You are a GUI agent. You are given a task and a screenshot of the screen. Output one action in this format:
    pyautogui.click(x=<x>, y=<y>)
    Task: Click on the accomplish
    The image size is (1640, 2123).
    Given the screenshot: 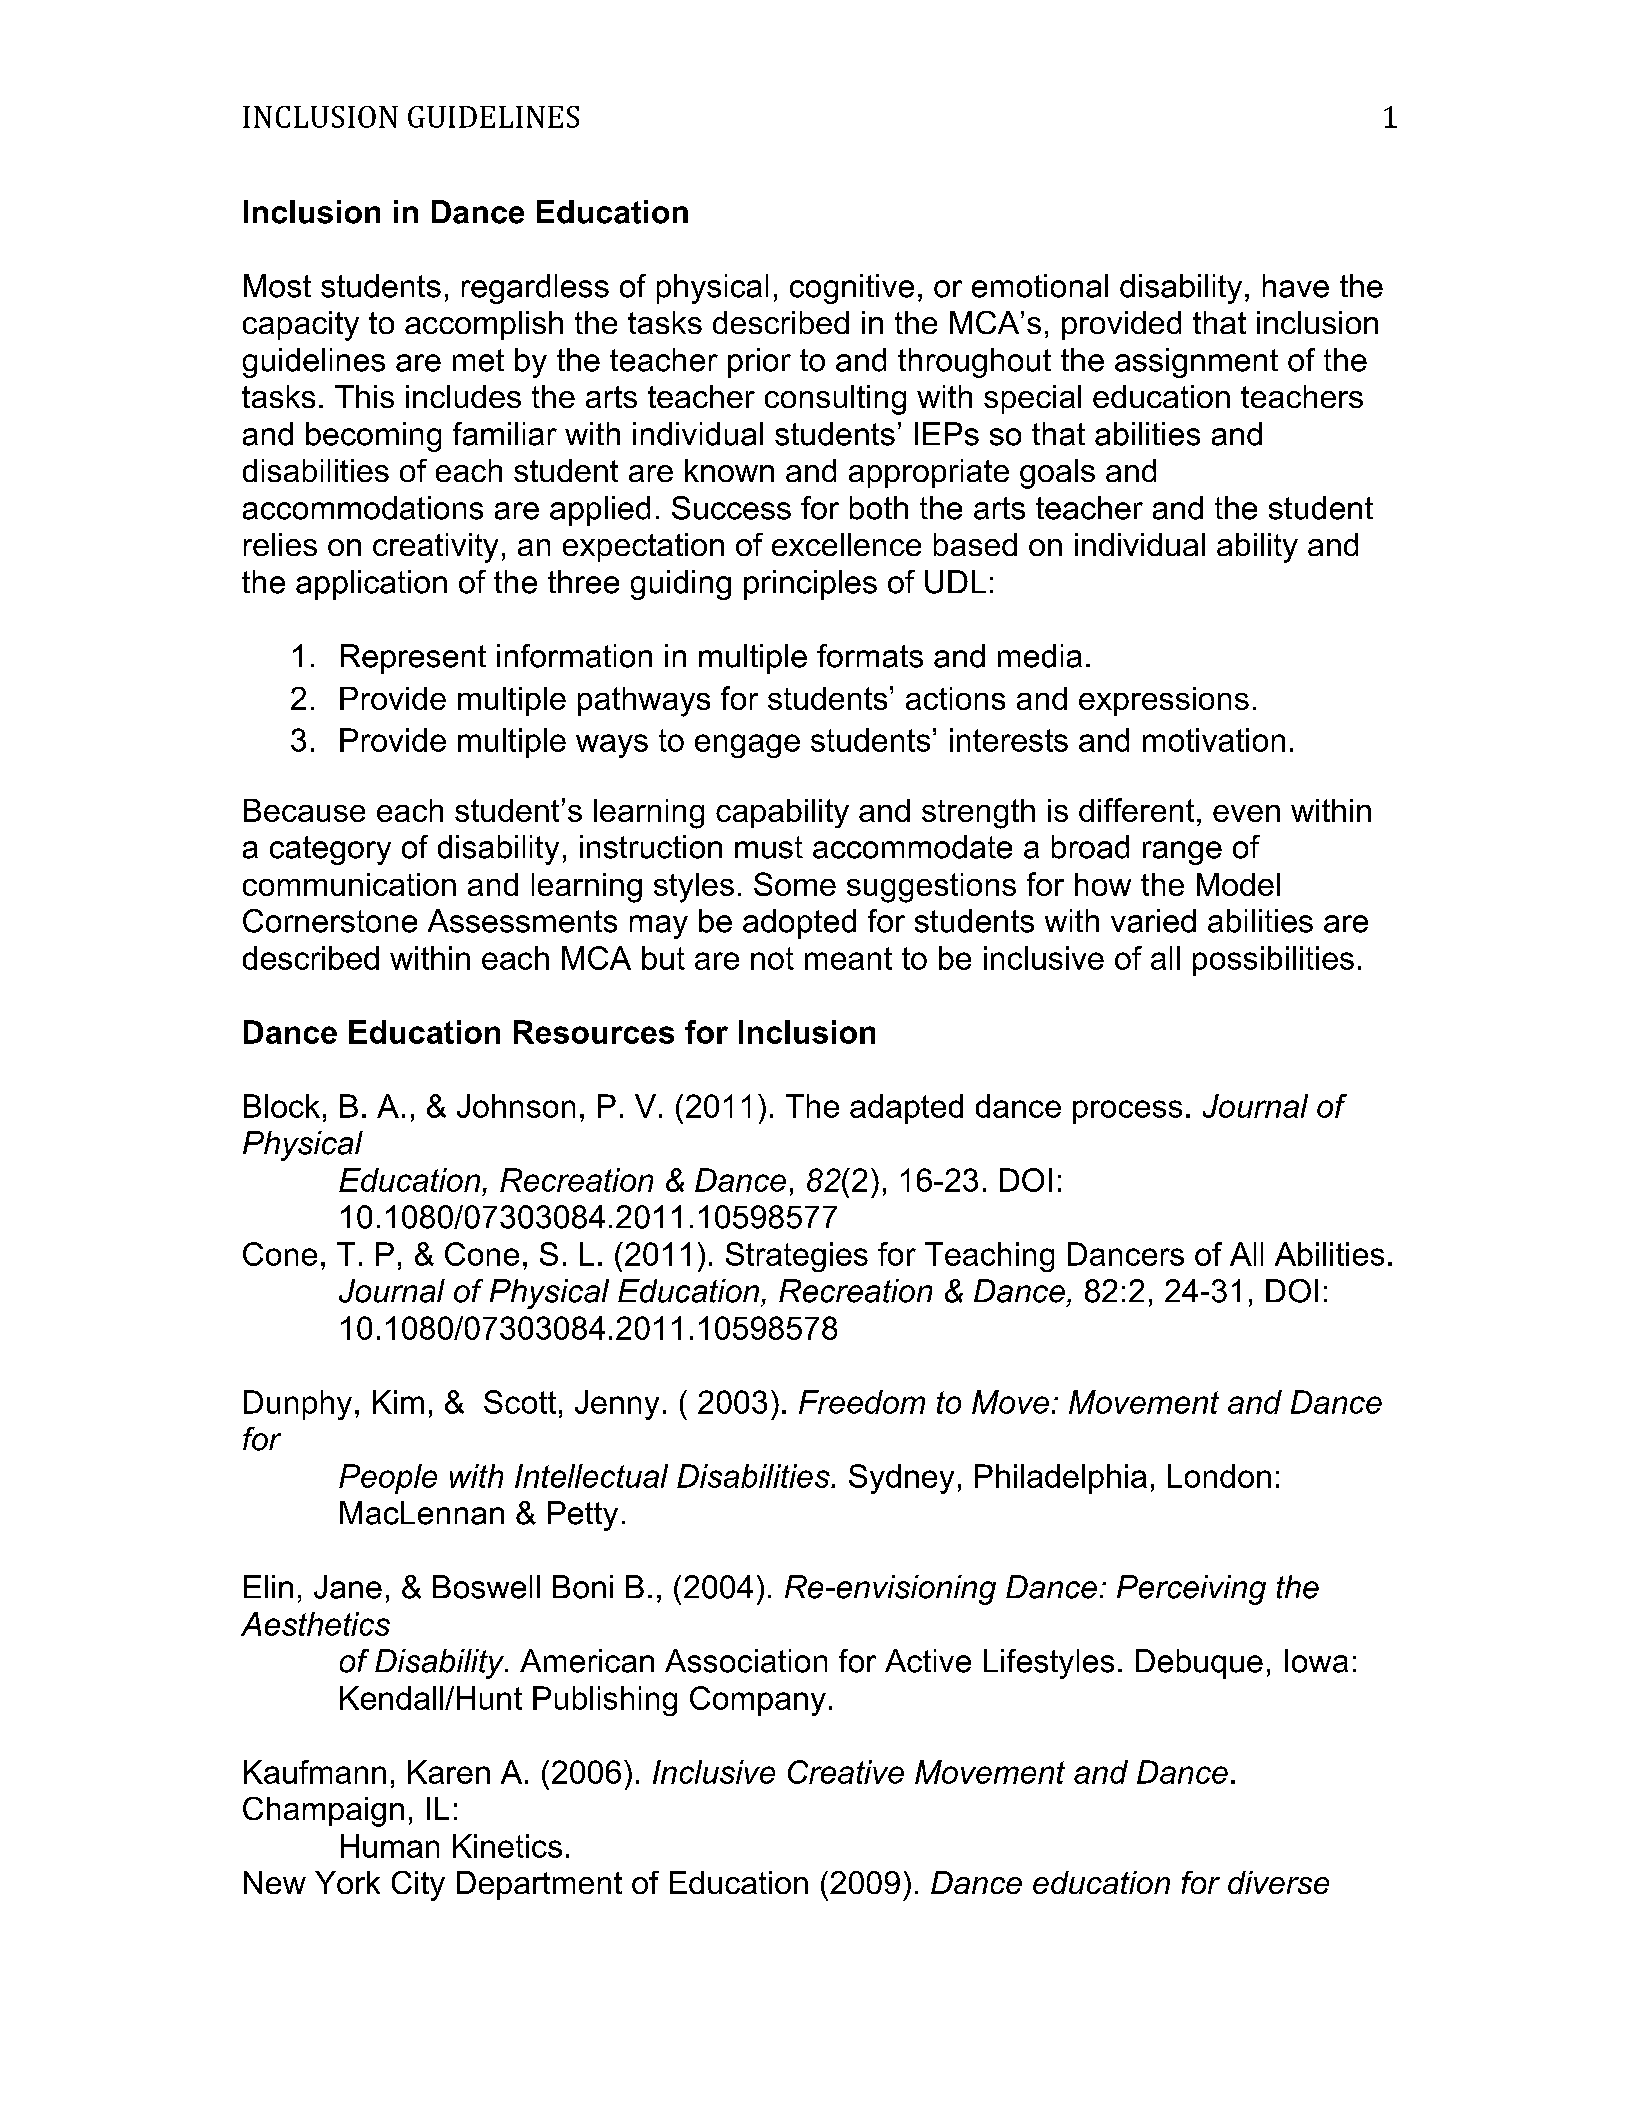 What is the action you would take?
    pyautogui.click(x=484, y=325)
